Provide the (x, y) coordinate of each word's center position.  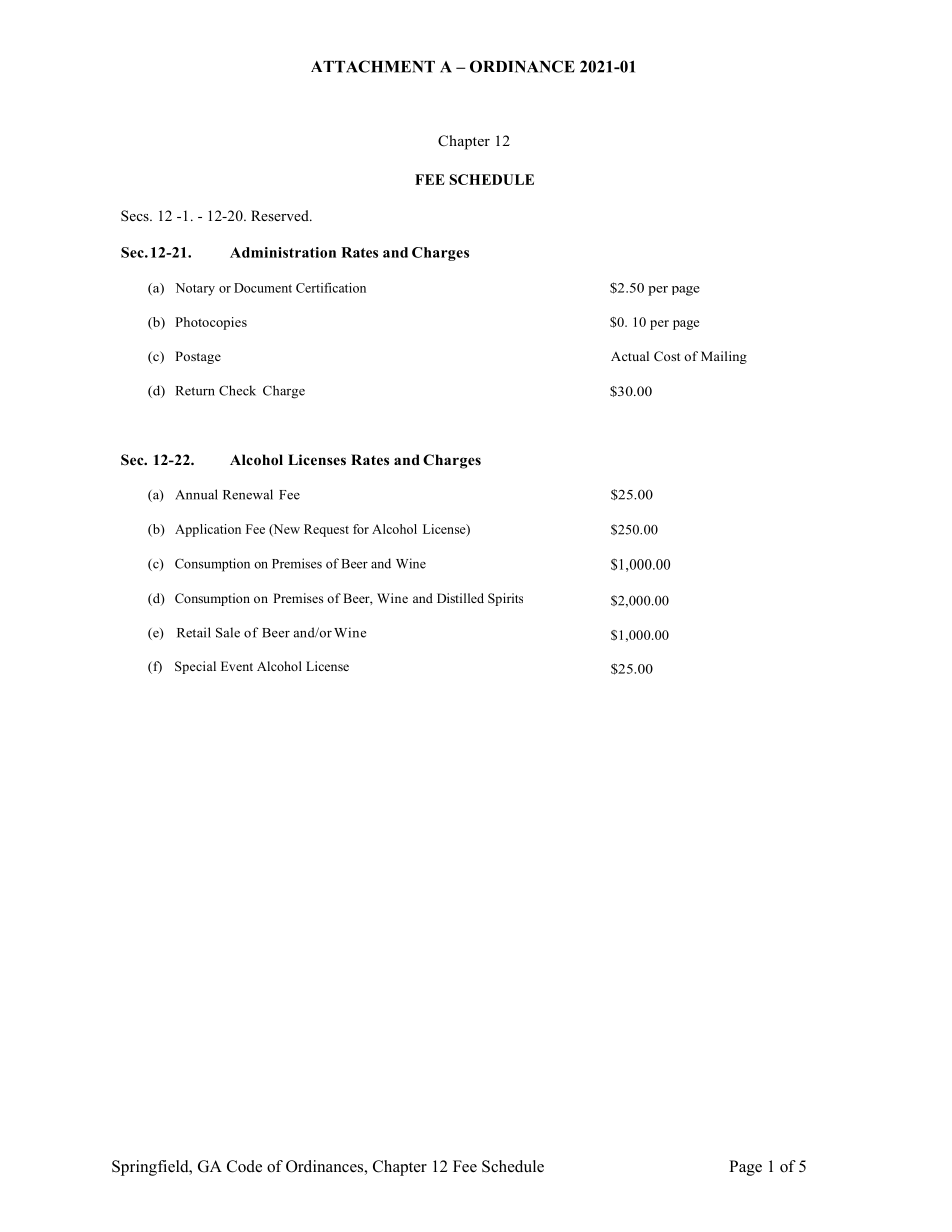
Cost (667, 356)
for (361, 529)
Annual (196, 494)
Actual (630, 356)
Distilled (460, 598)
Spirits (505, 599)
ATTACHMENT (373, 66)
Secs (136, 215)
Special (195, 667)
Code (244, 1166)
